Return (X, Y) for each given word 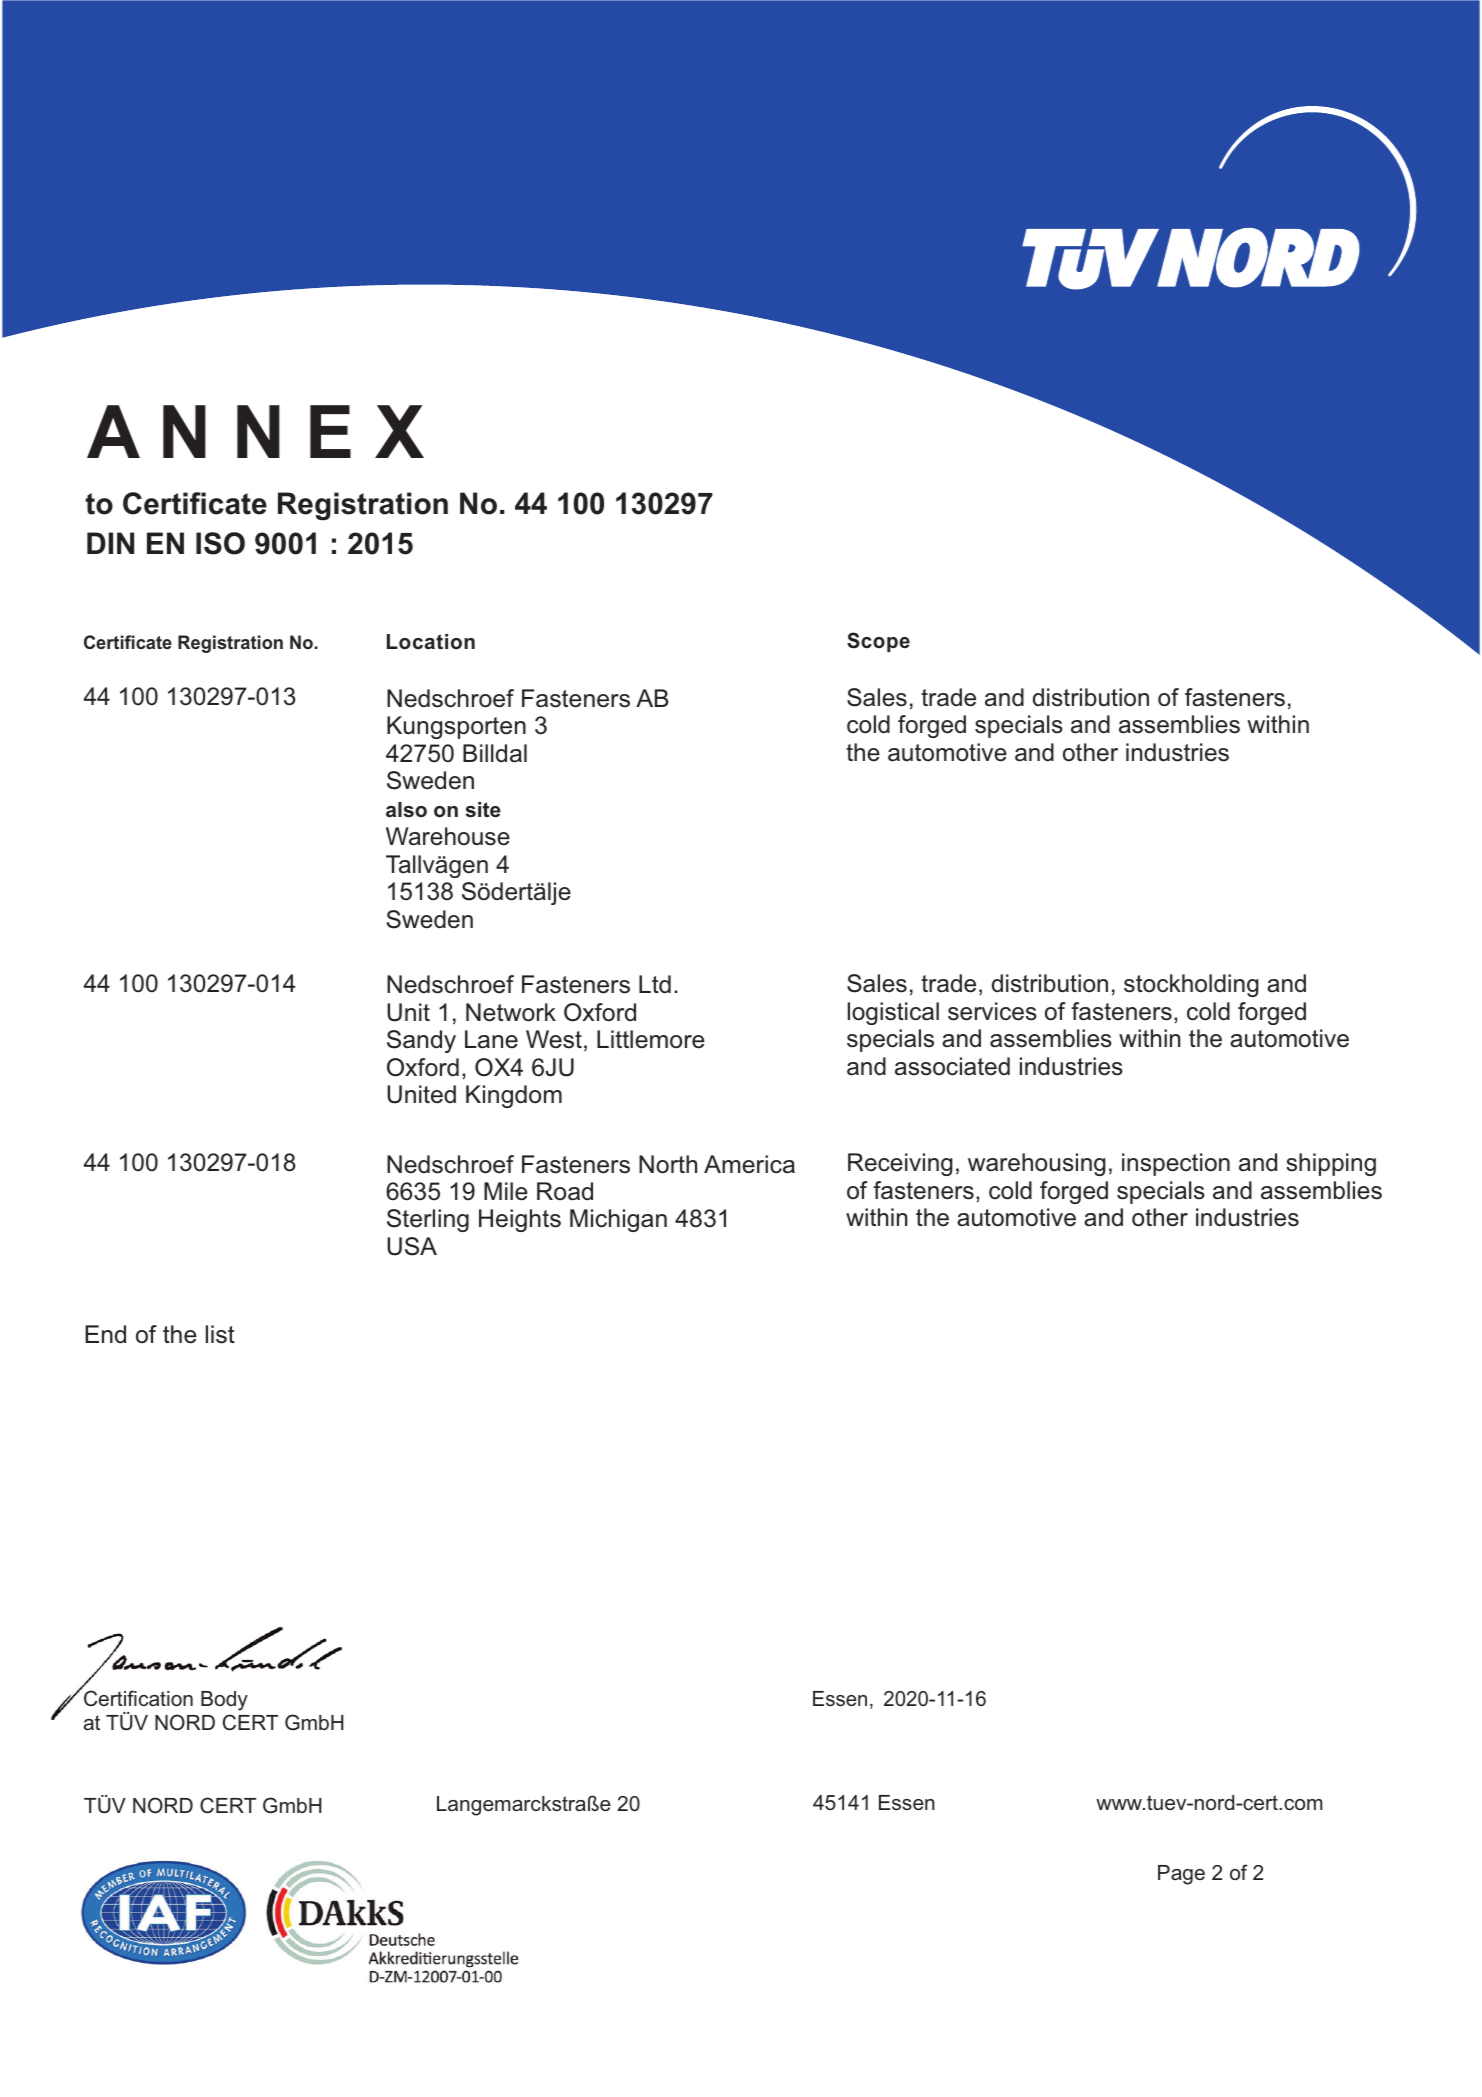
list (220, 1334)
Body (224, 1701)
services (992, 1011)
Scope (878, 642)
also (406, 810)
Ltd (655, 984)
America (749, 1164)
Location (431, 642)
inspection (1176, 1164)
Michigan (618, 1220)
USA (412, 1246)
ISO (220, 543)
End (105, 1334)
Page (1181, 1875)
